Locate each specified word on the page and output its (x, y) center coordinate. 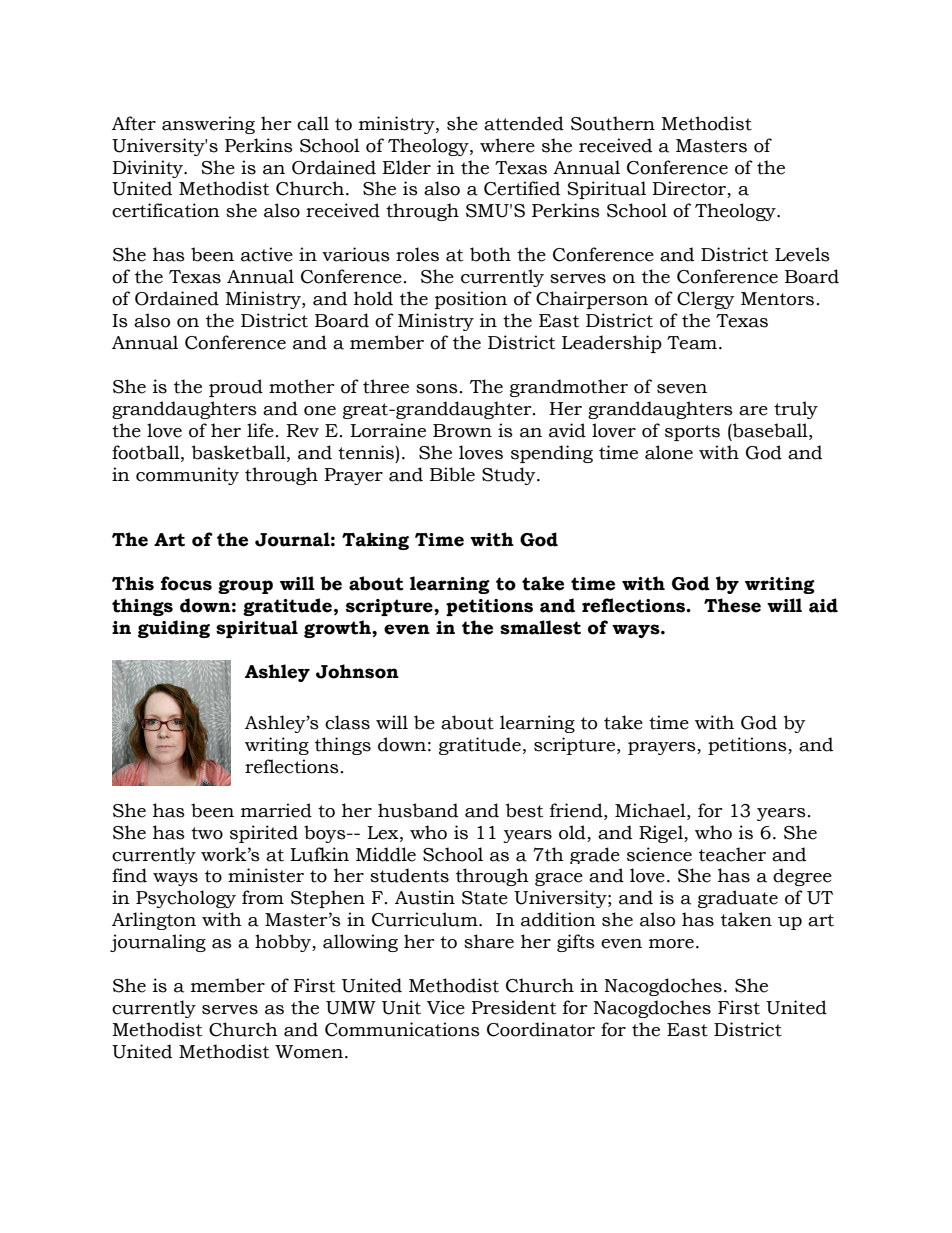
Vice (446, 1007)
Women (309, 1052)
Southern (613, 123)
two (207, 833)
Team (692, 343)
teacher (732, 854)
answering (208, 125)
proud (236, 388)
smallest (540, 627)
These (732, 605)
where (507, 145)
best (524, 810)
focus (186, 583)
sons (437, 389)
